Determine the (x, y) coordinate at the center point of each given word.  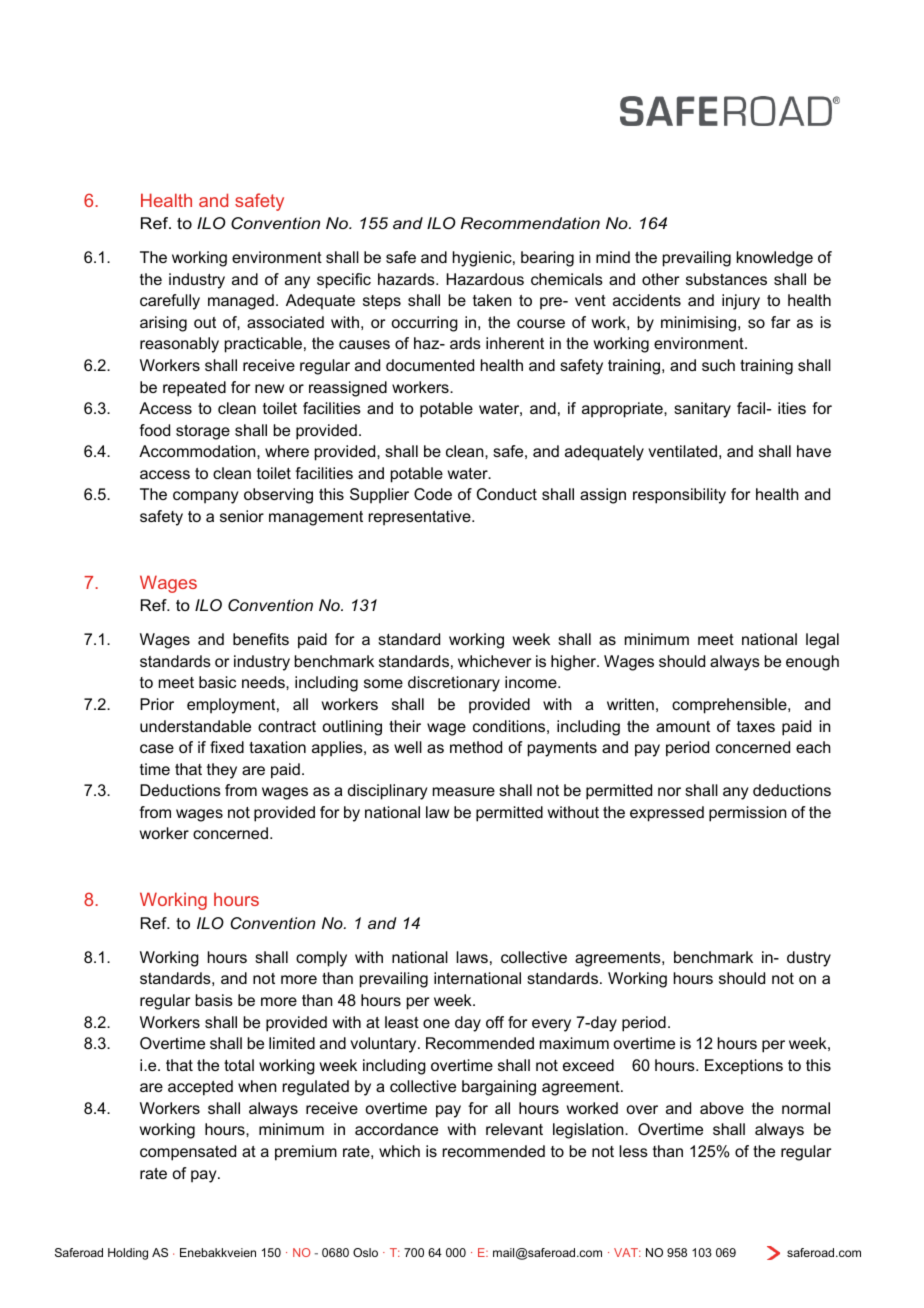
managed (241, 302)
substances (726, 279)
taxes (756, 726)
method (476, 747)
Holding (128, 1254)
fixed (227, 747)
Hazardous (485, 279)
